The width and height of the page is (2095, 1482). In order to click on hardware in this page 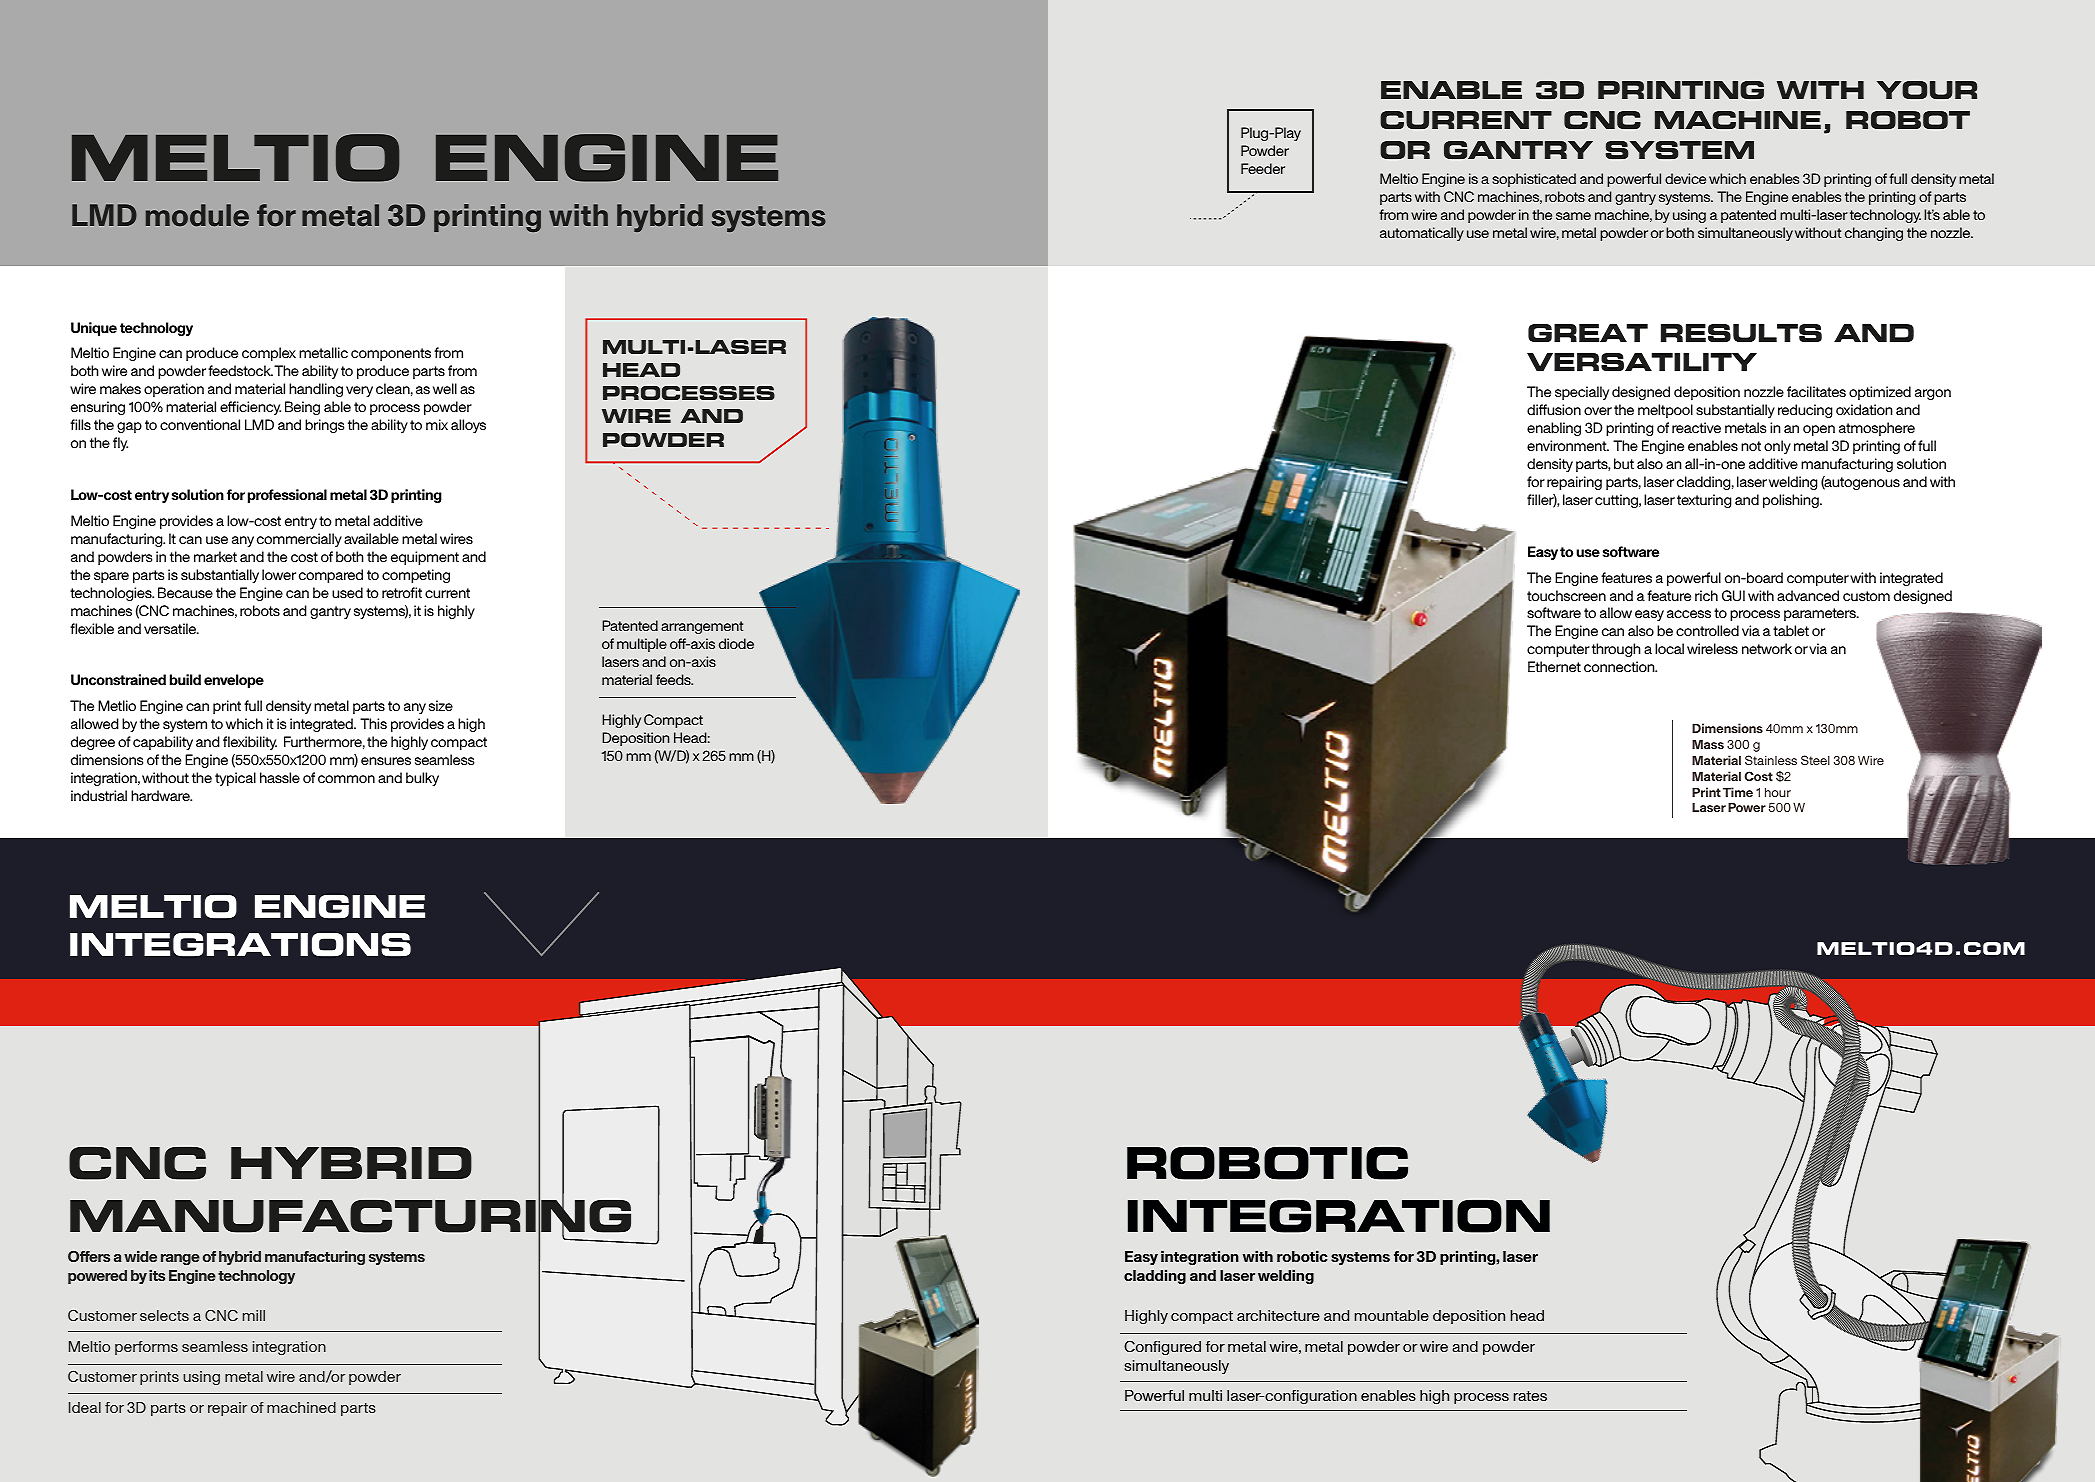, I will do `click(161, 795)`.
